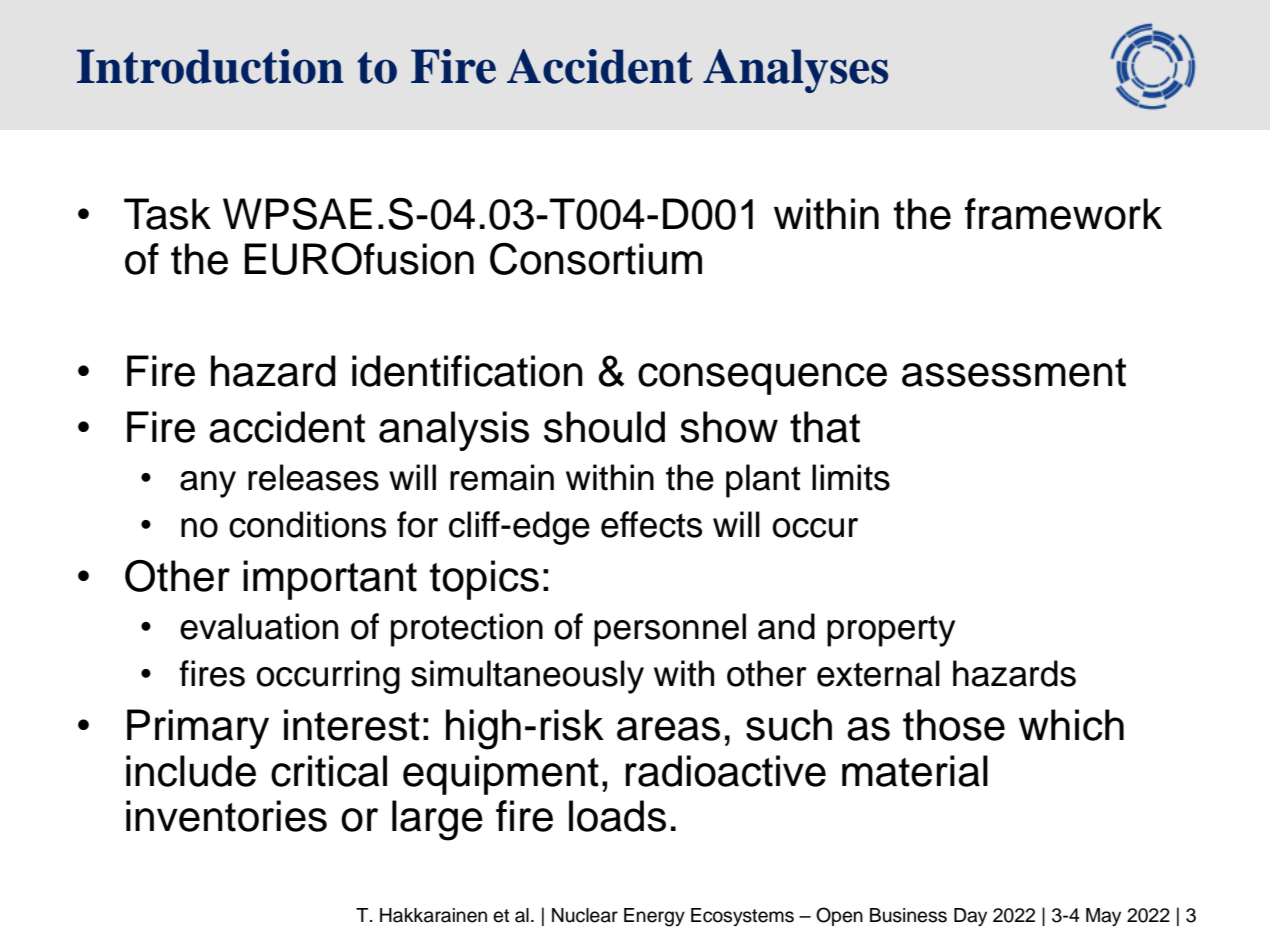 This image has width=1270, height=952. What do you see at coordinates (762, 379) in the image?
I see `consequence` at bounding box center [762, 379].
